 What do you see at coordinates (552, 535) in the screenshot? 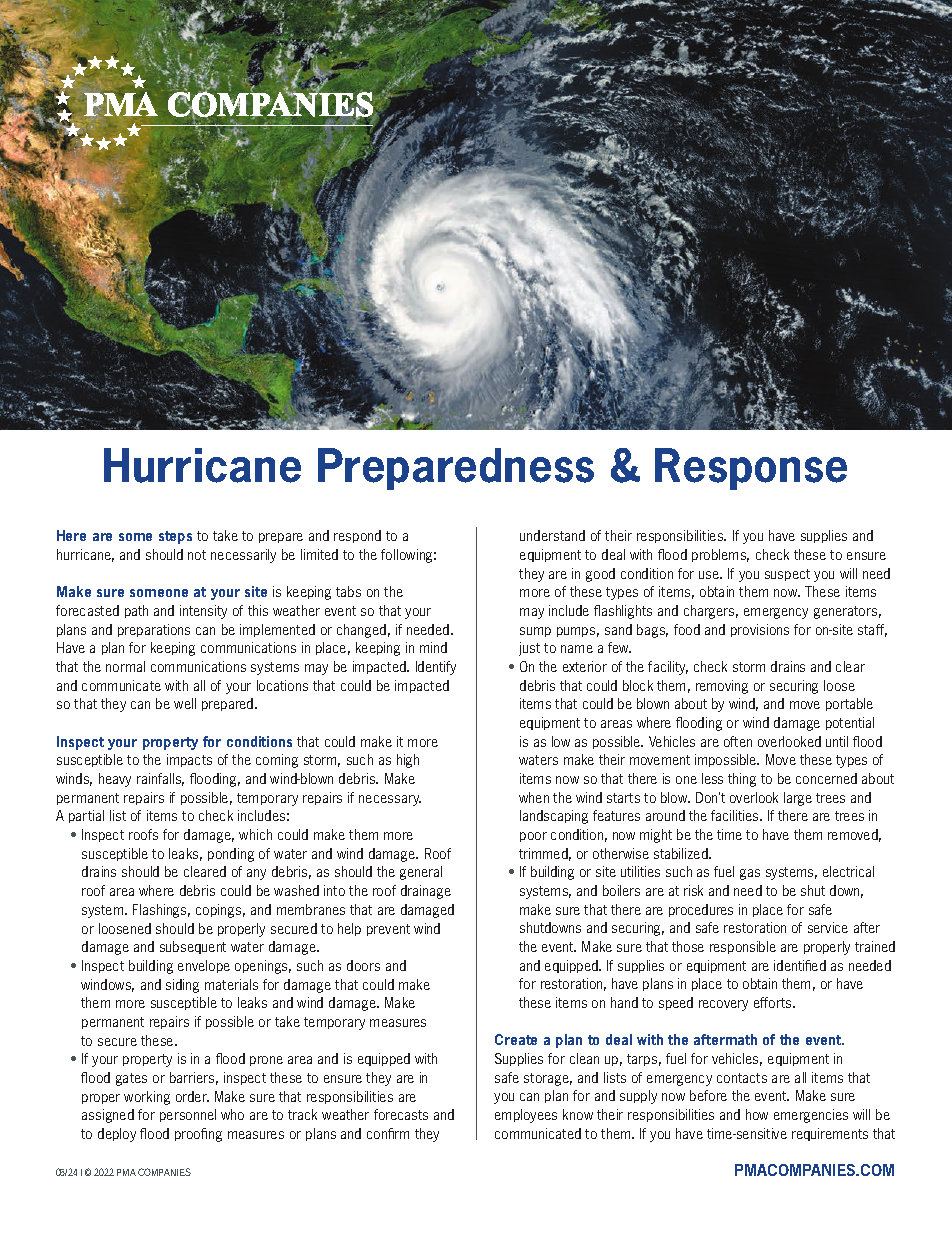
I see `understand` at bounding box center [552, 535].
